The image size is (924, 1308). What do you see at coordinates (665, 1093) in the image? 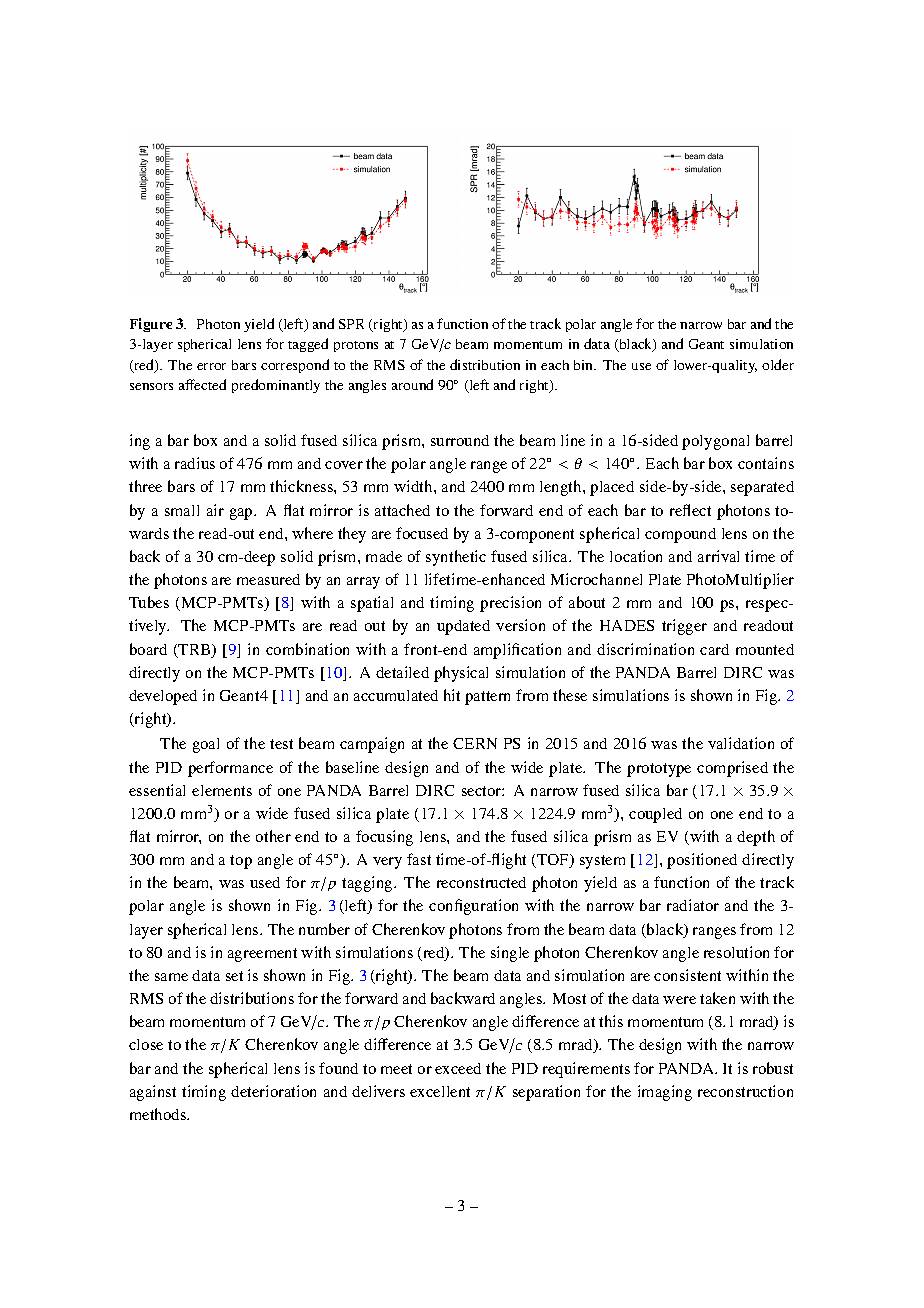
I see `imaging` at bounding box center [665, 1093].
